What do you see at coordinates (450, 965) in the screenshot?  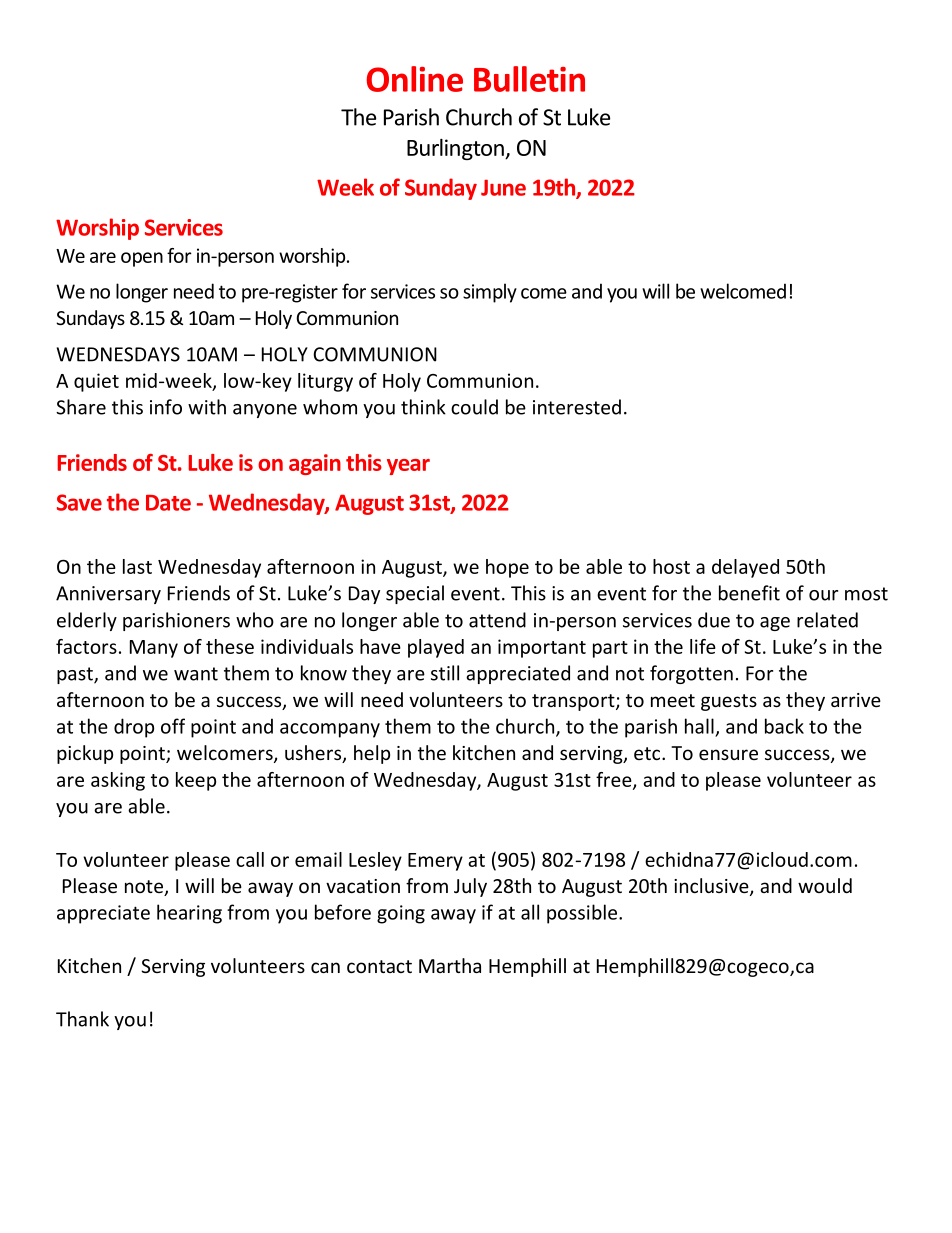 I see `Martha` at bounding box center [450, 965].
